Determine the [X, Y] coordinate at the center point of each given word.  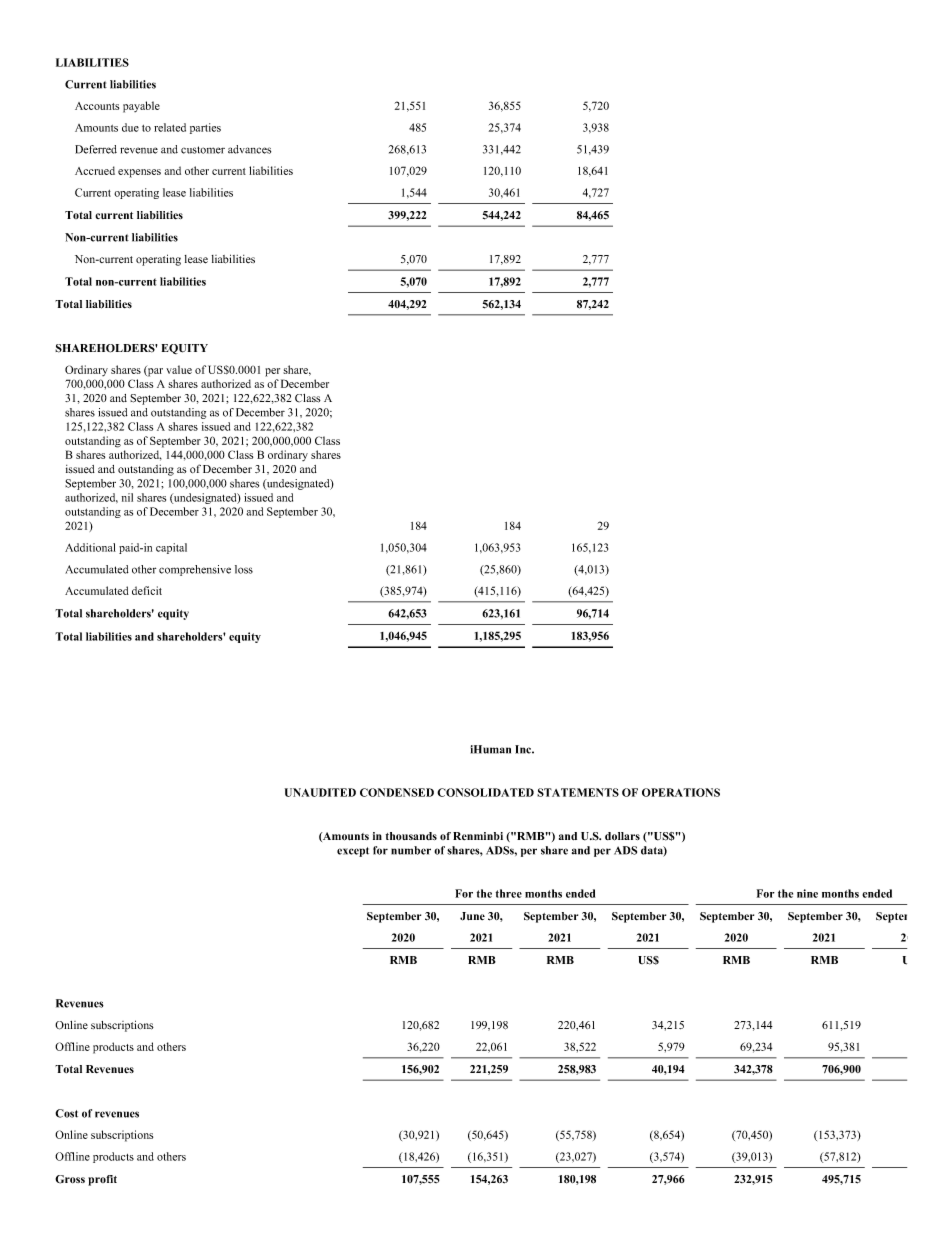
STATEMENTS [578, 792]
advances [249, 149]
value [179, 369]
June [472, 916]
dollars [622, 836]
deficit [147, 590]
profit [102, 1180]
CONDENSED [397, 792]
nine [807, 893]
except [353, 852]
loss [244, 569]
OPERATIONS [681, 792]
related [170, 127]
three [509, 893]
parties [205, 128]
